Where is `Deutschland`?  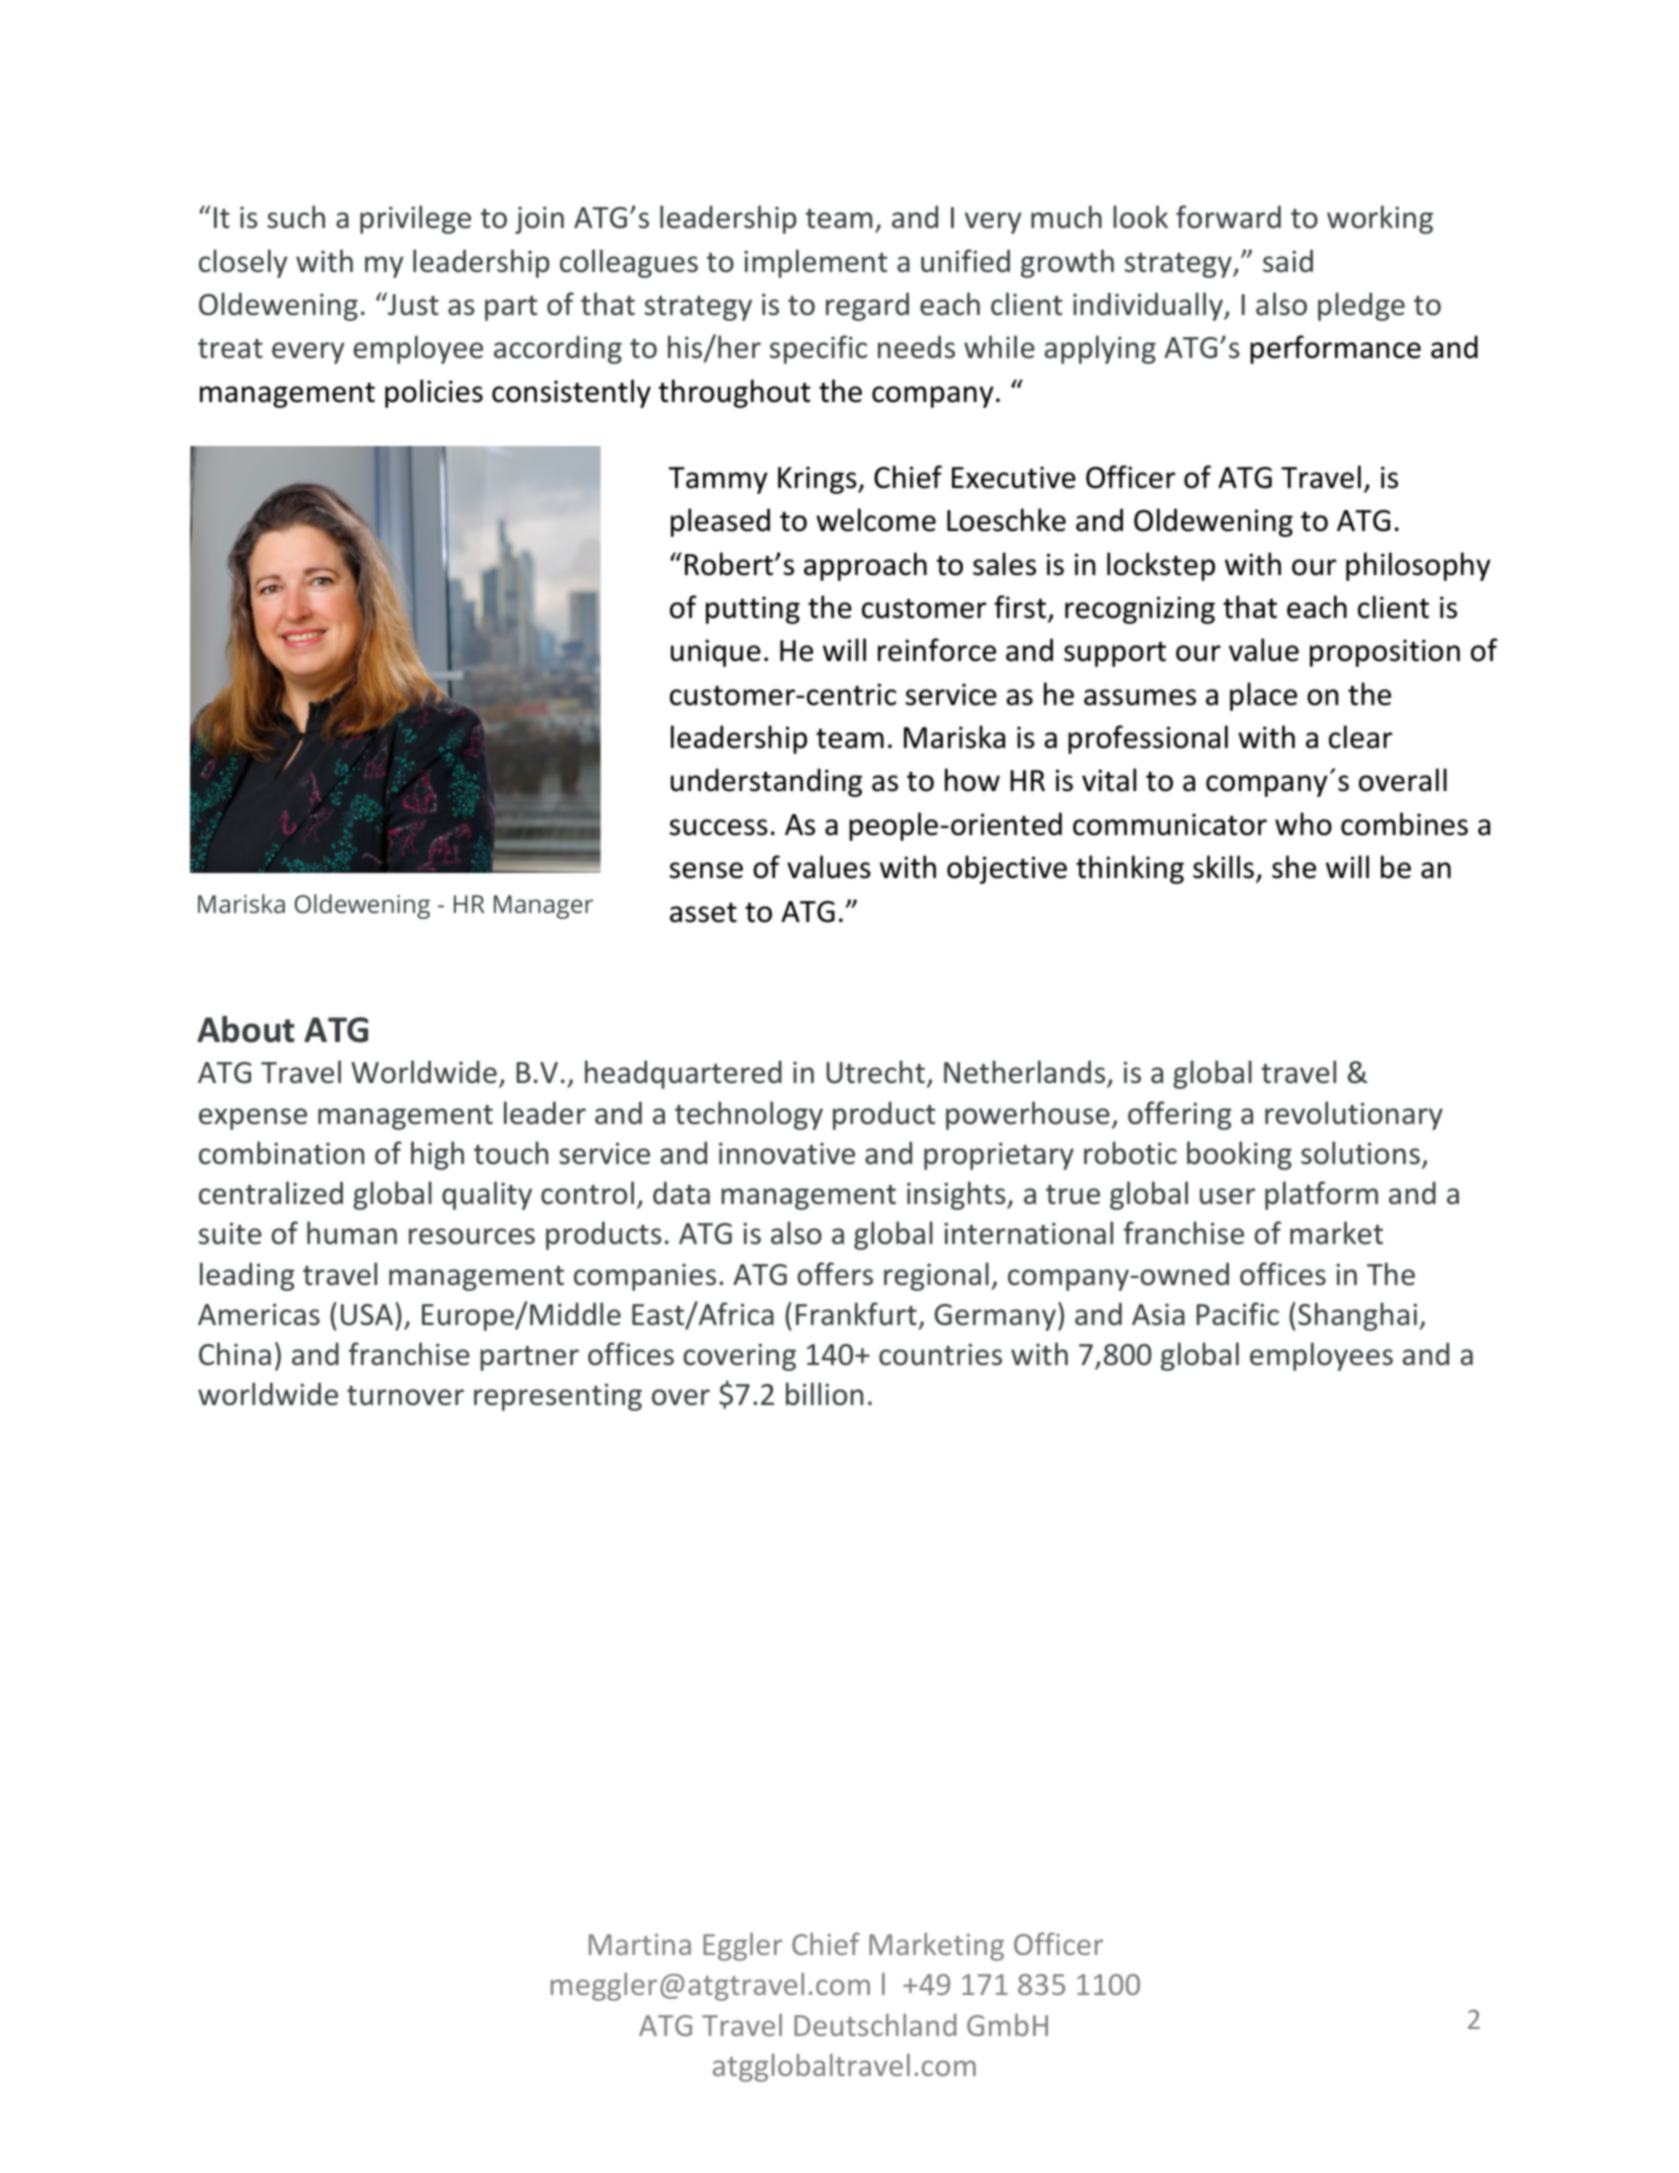
Deutschland is located at coordinates (875, 2024).
